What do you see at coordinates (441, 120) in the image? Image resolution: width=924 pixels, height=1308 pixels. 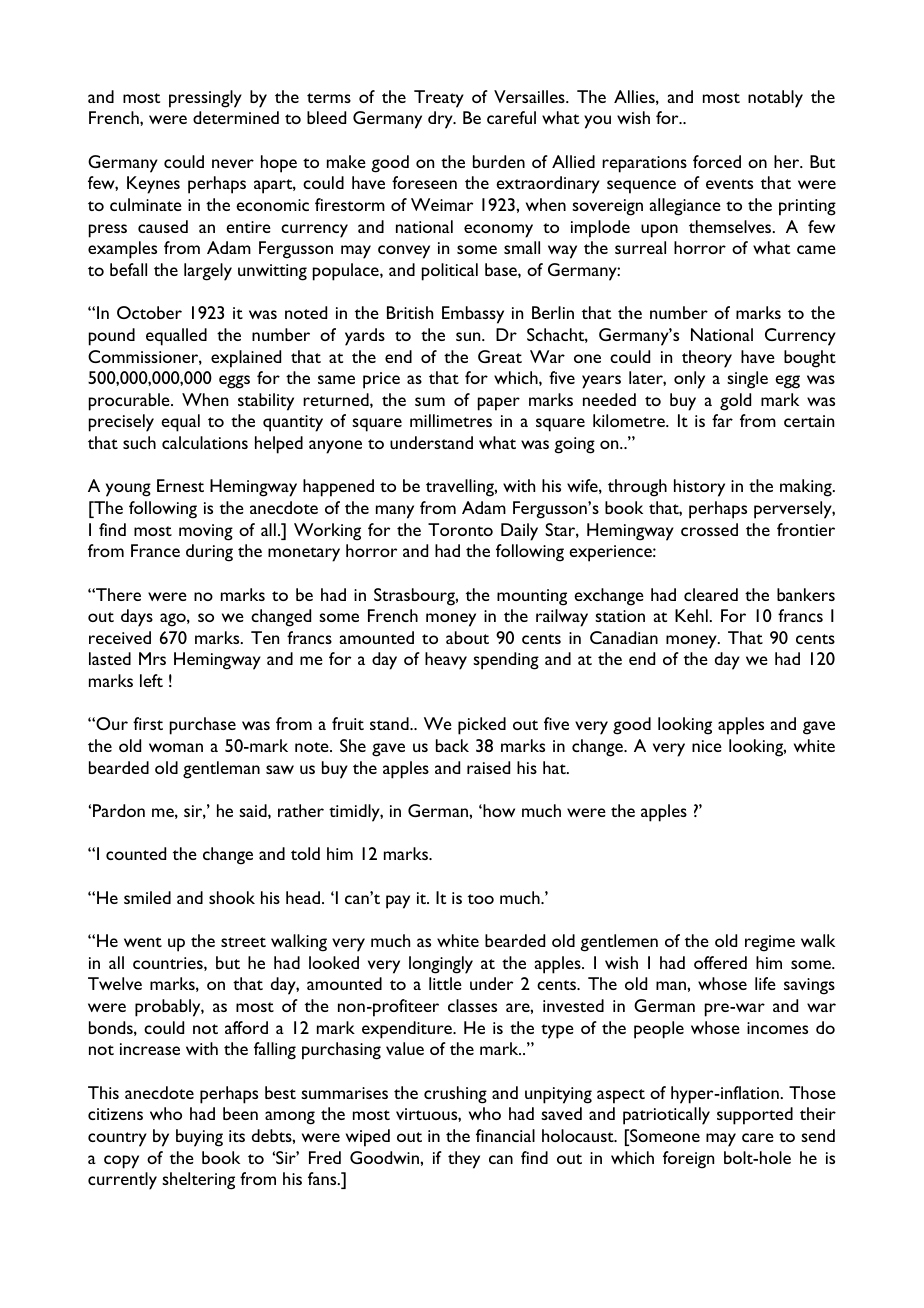 I see `dry` at bounding box center [441, 120].
